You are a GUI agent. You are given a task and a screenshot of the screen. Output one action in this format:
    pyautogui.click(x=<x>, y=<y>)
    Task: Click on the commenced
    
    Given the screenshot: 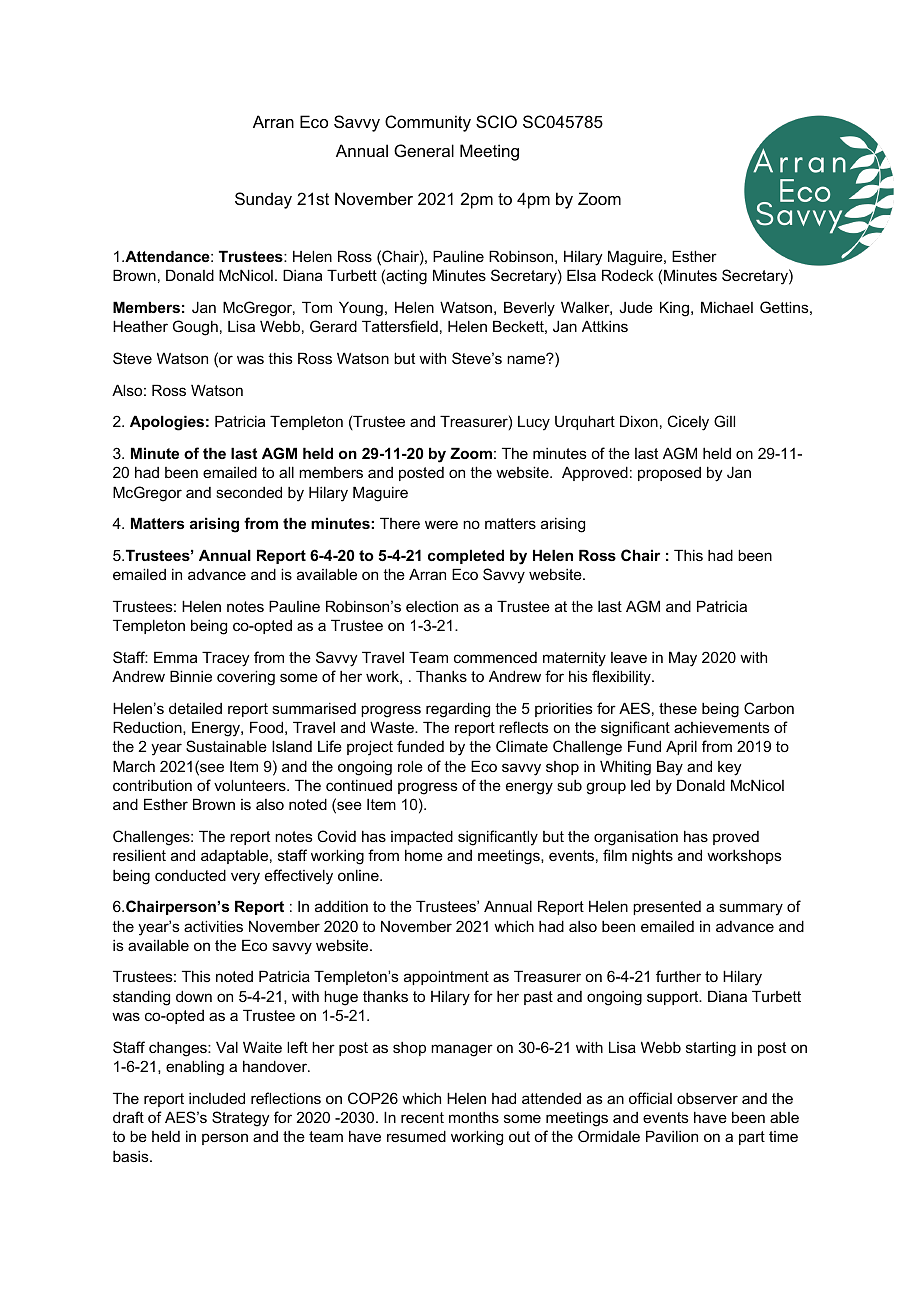 What is the action you would take?
    pyautogui.click(x=495, y=657)
